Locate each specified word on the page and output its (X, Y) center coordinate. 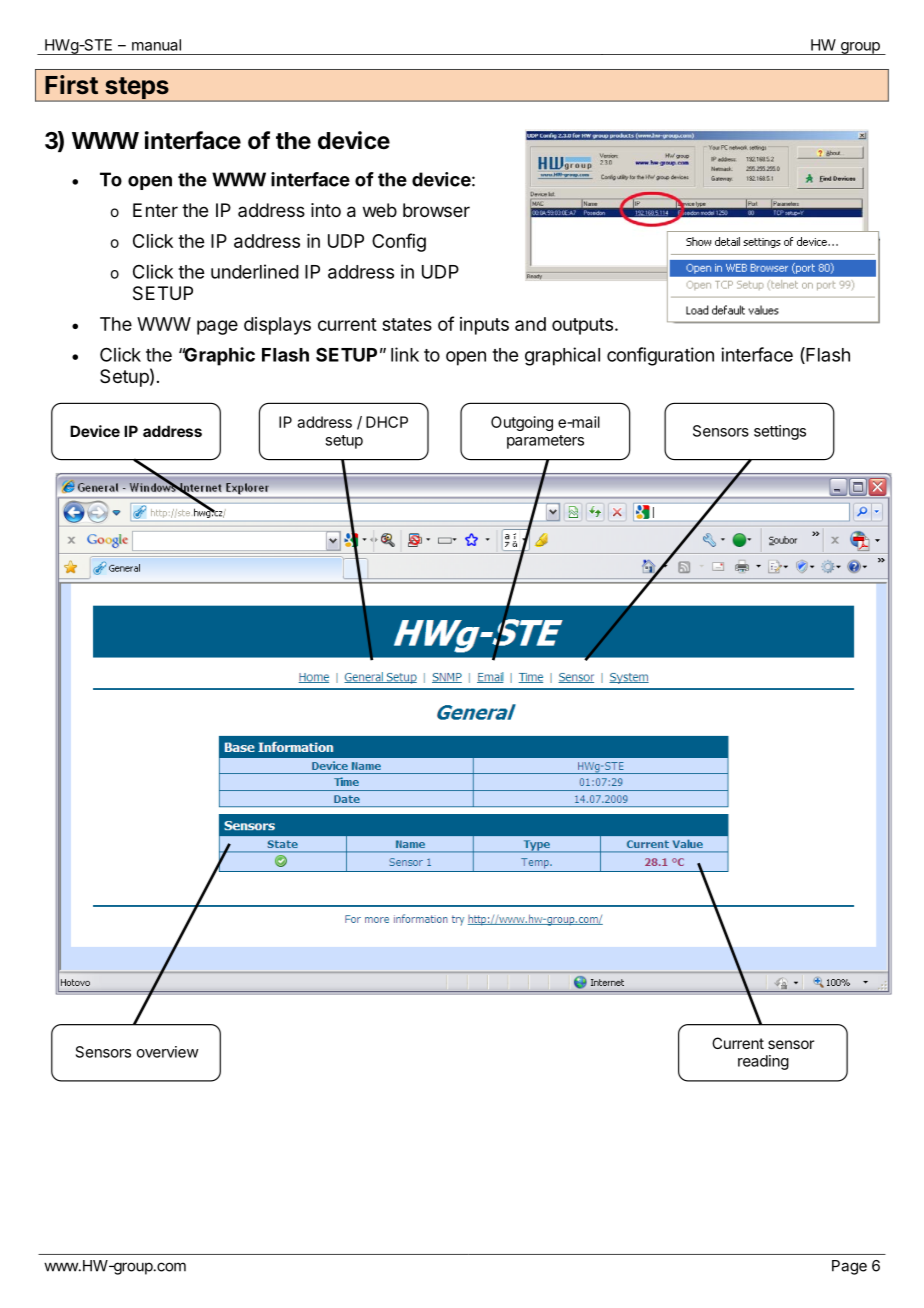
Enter (155, 210)
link (405, 354)
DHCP (387, 422)
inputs (484, 326)
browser (436, 210)
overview (168, 1052)
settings (780, 432)
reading (763, 1062)
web (380, 210)
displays (277, 326)
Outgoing (522, 423)
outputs (582, 326)
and (530, 324)
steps (137, 89)
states (407, 324)
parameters (545, 442)
